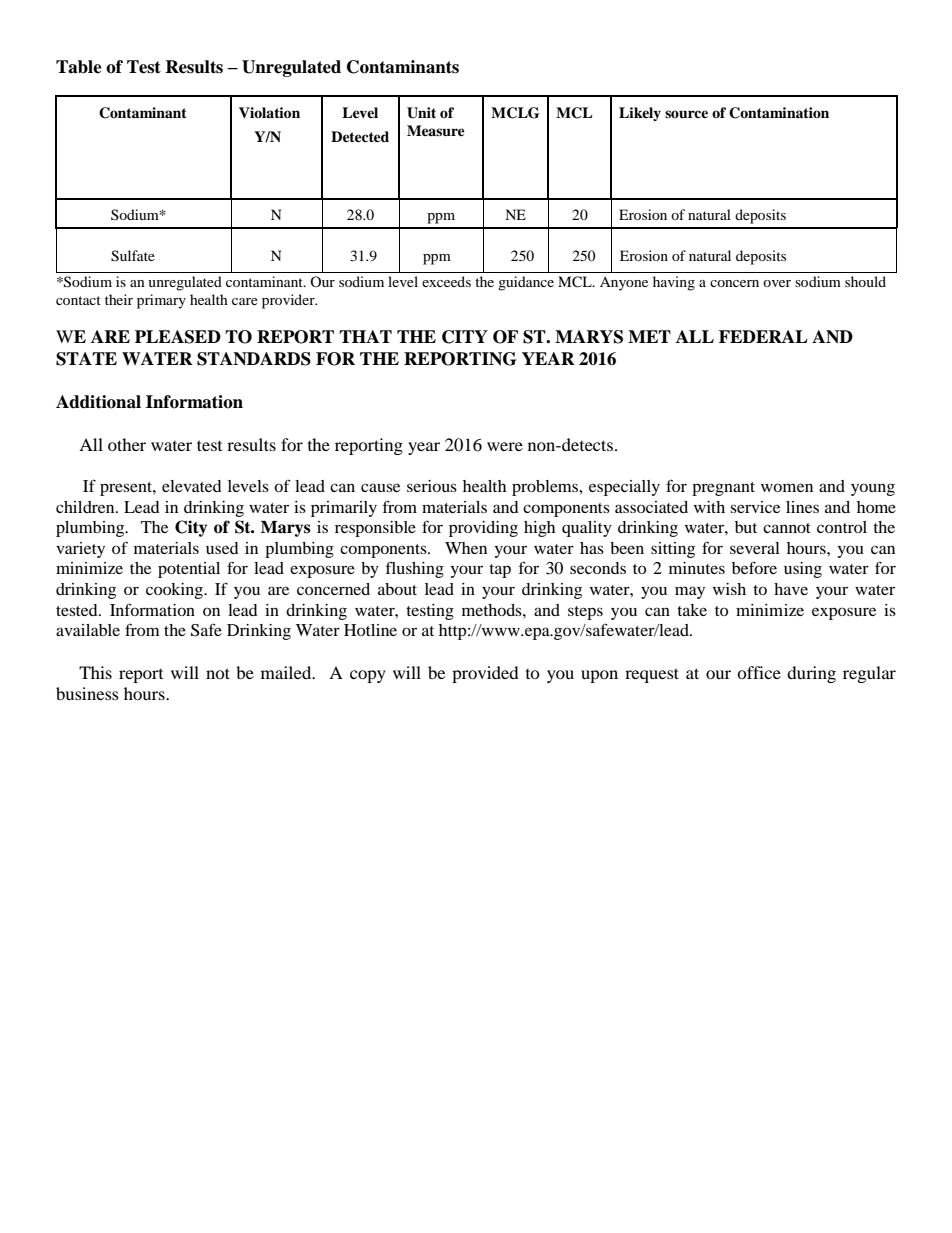 This screenshot has height=1233, width=952. Describe the element at coordinates (79, 67) in the screenshot. I see `Table` at that location.
